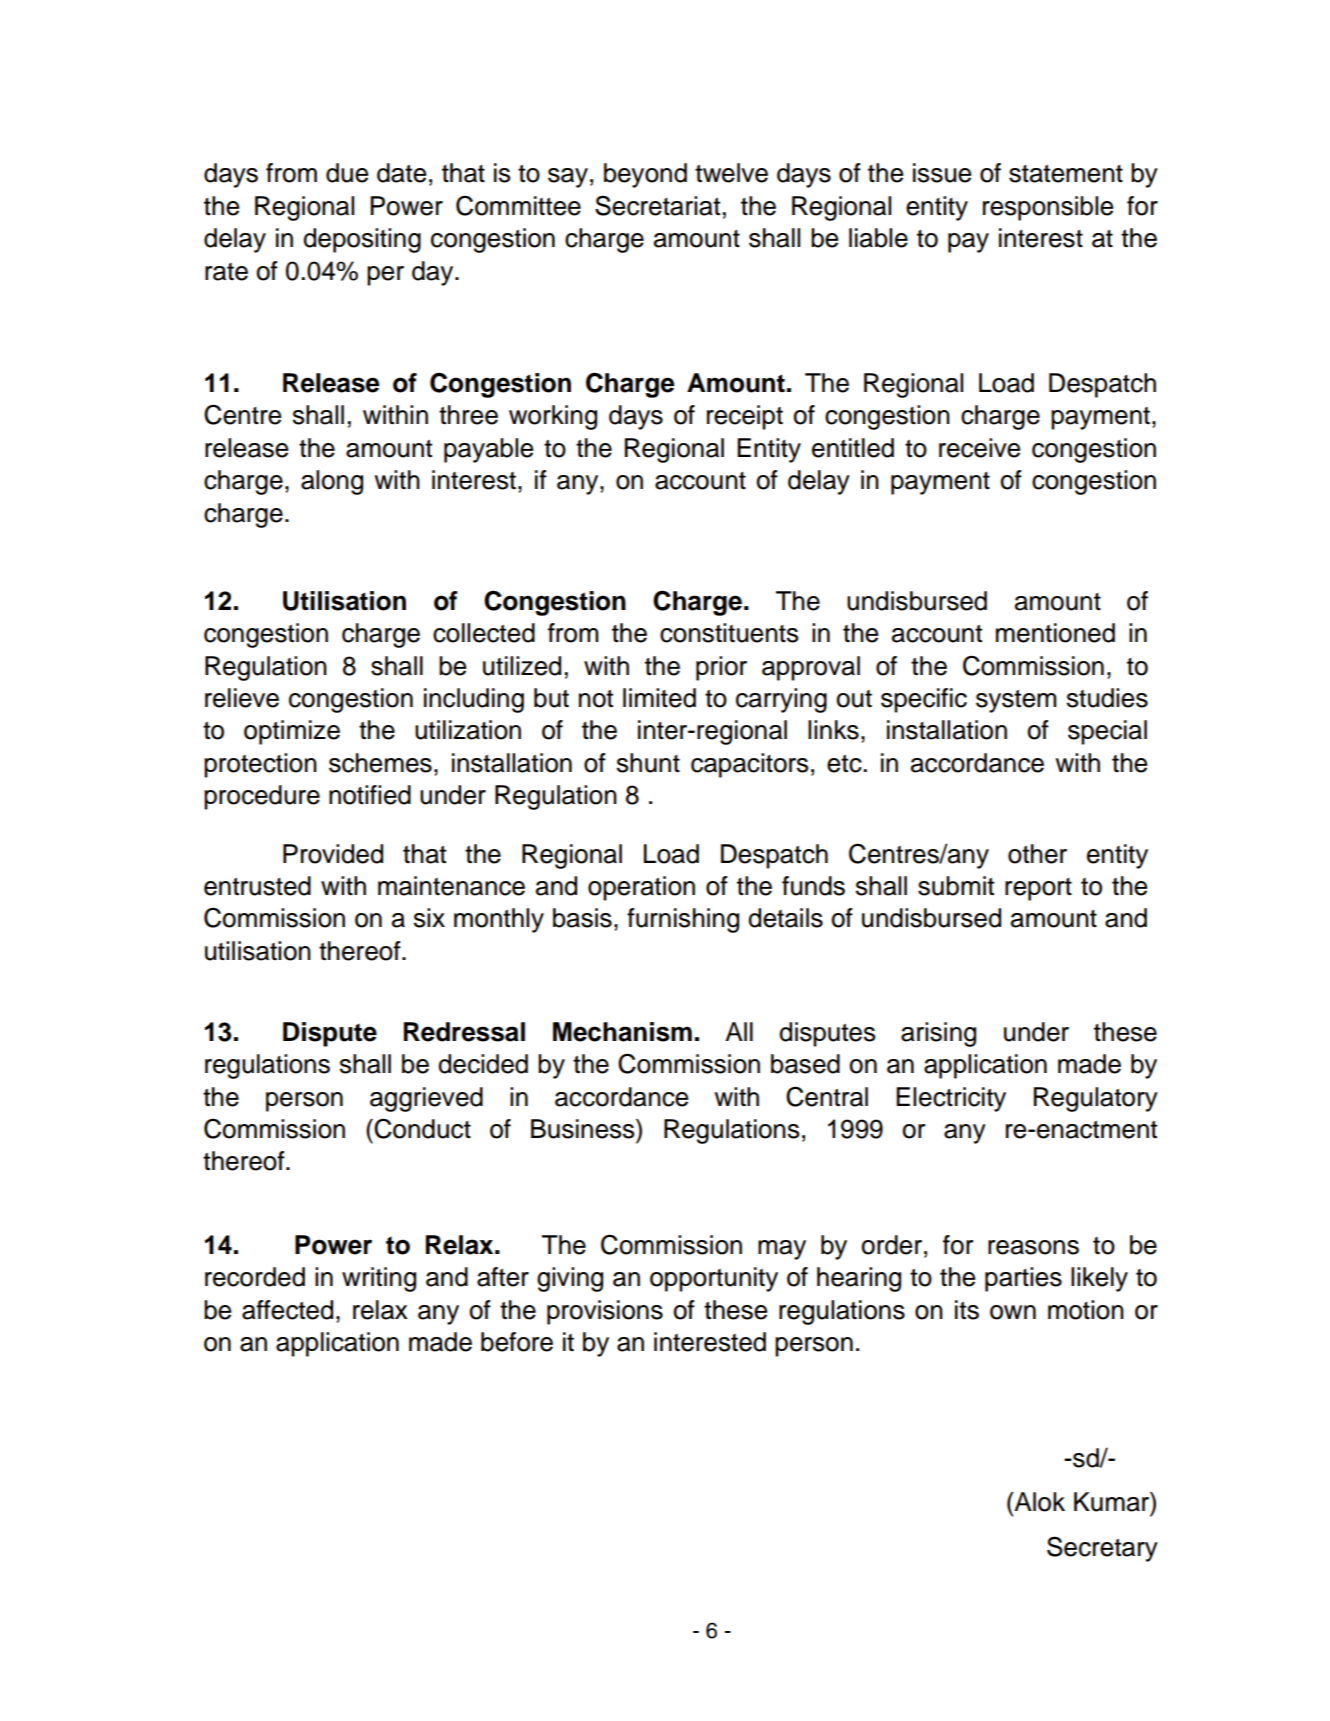 The width and height of the screenshot is (1330, 1721). Describe the element at coordinates (622, 1032) in the screenshot. I see `Mechanism` at that location.
